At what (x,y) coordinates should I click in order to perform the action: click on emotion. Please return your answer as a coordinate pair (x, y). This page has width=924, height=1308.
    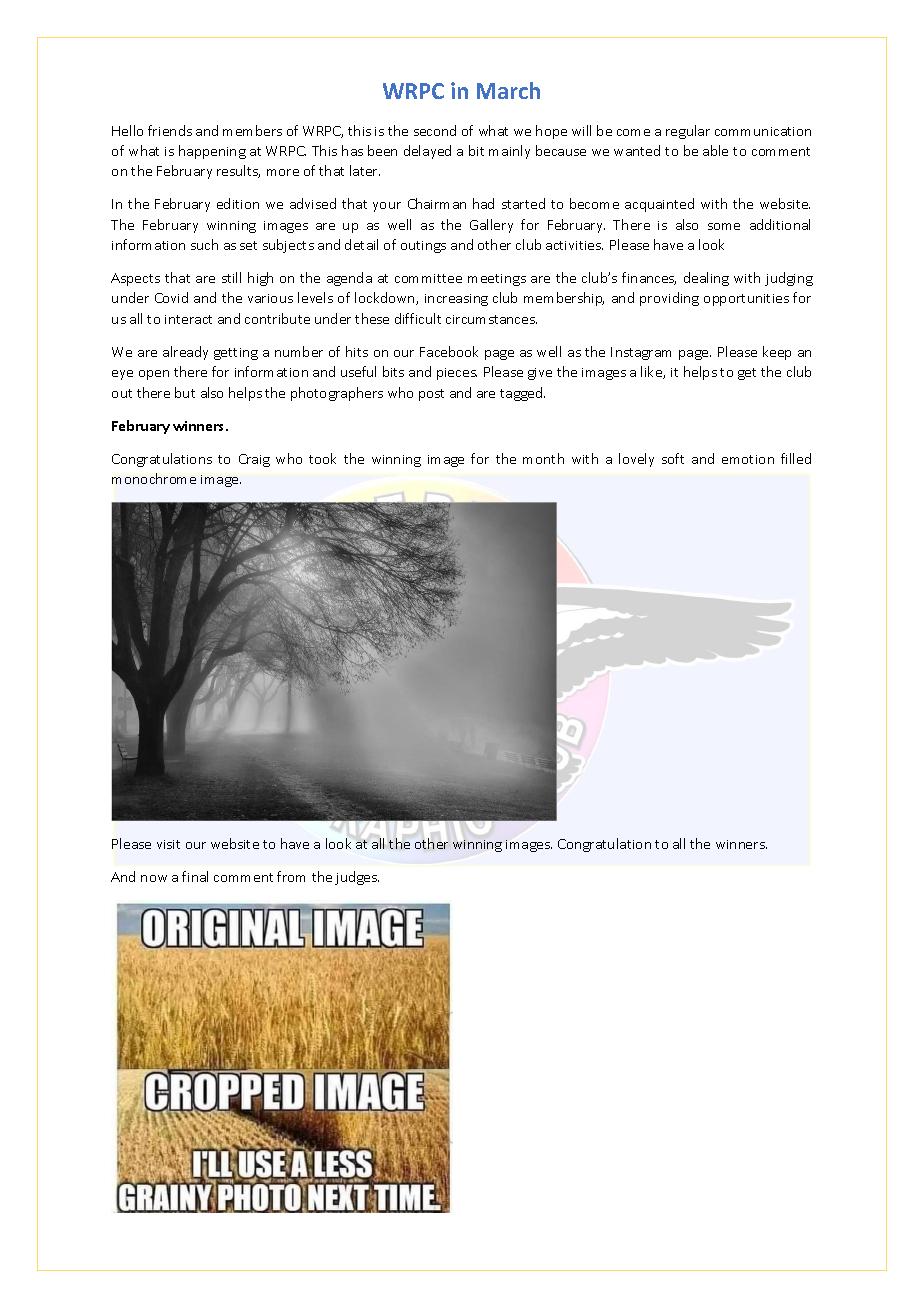
    Looking at the image, I should click on (748, 459).
